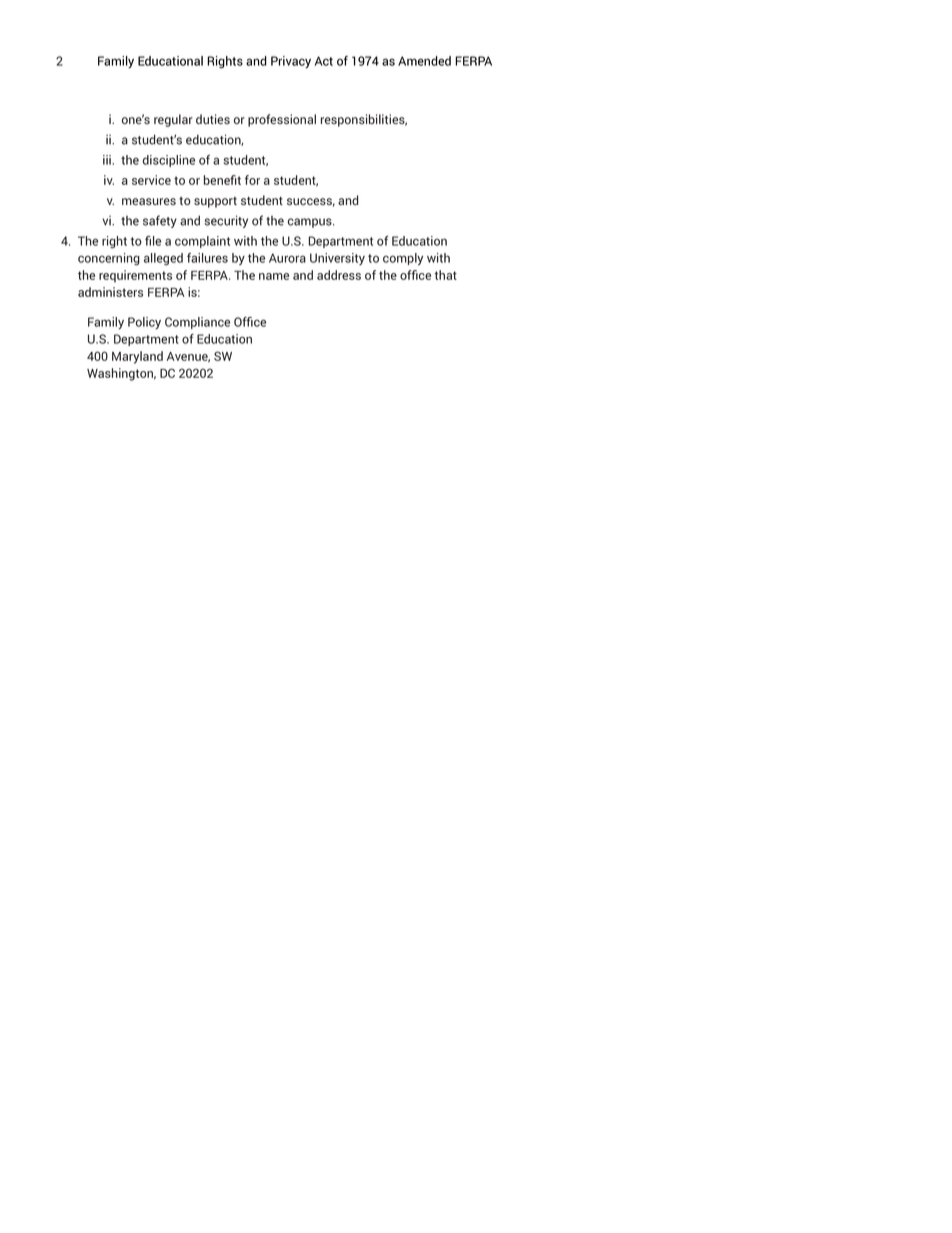 Image resolution: width=952 pixels, height=1233 pixels. I want to click on measures, so click(149, 201).
